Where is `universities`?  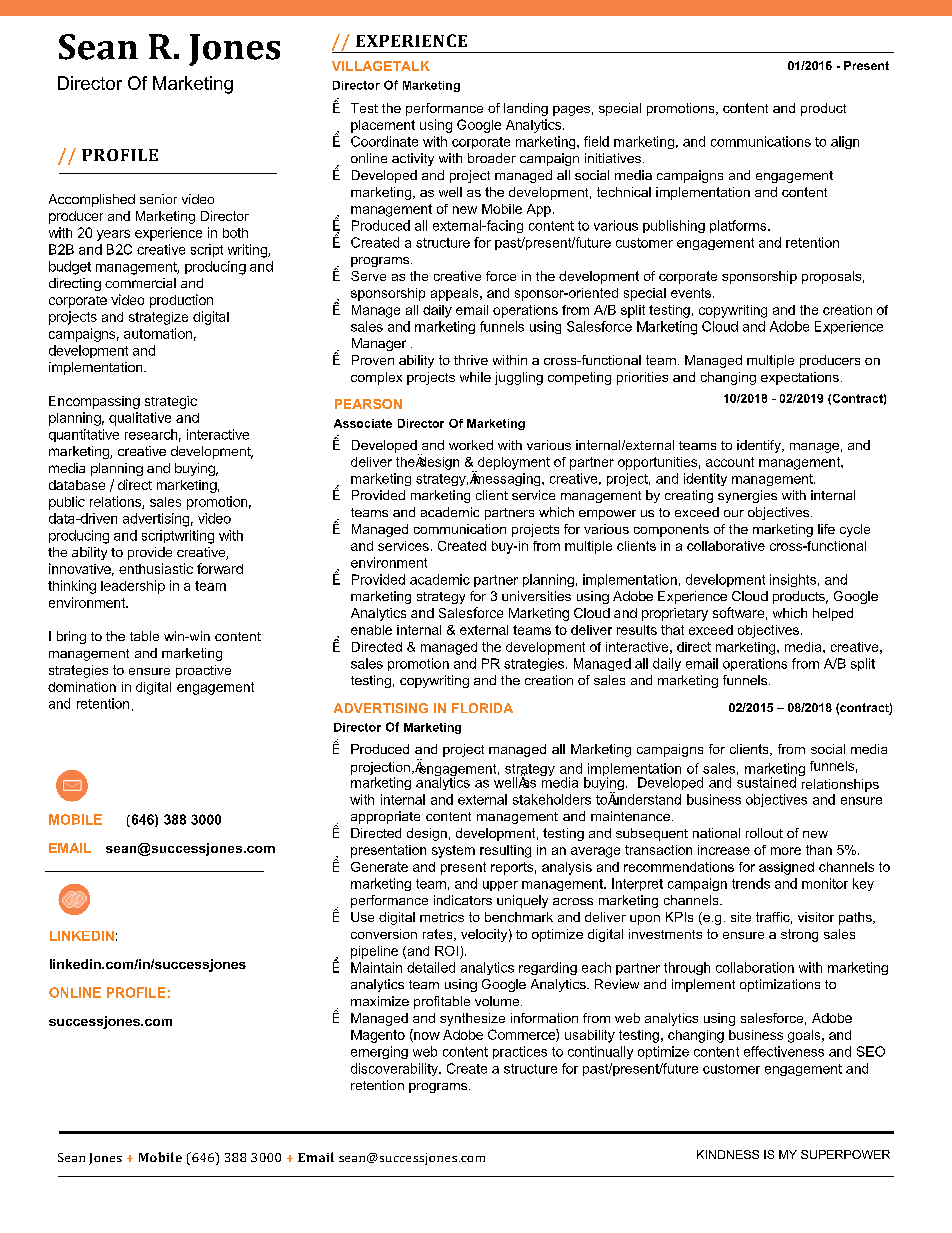 universities is located at coordinates (536, 596).
